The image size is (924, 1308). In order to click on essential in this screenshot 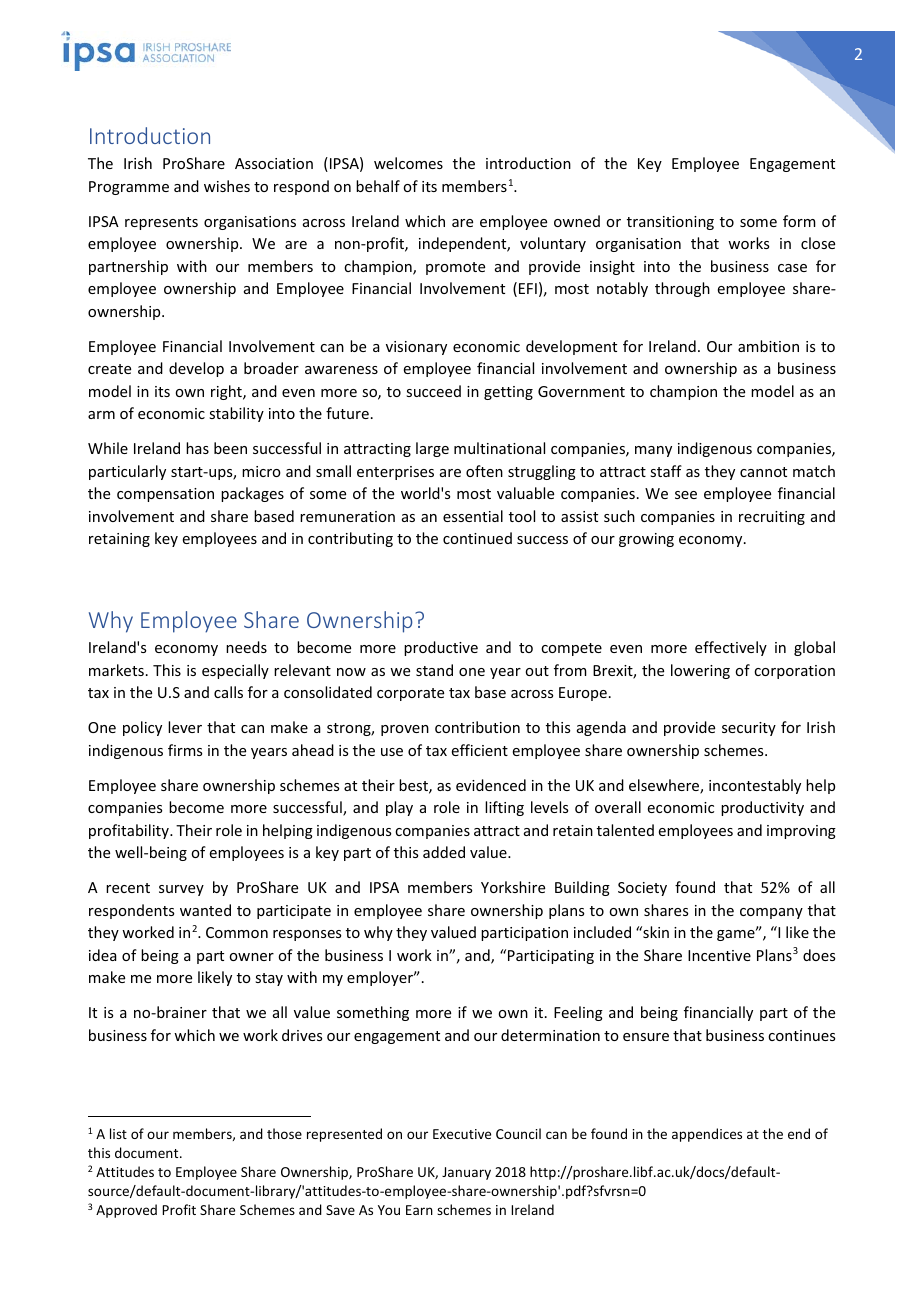, I will do `click(473, 516)`.
